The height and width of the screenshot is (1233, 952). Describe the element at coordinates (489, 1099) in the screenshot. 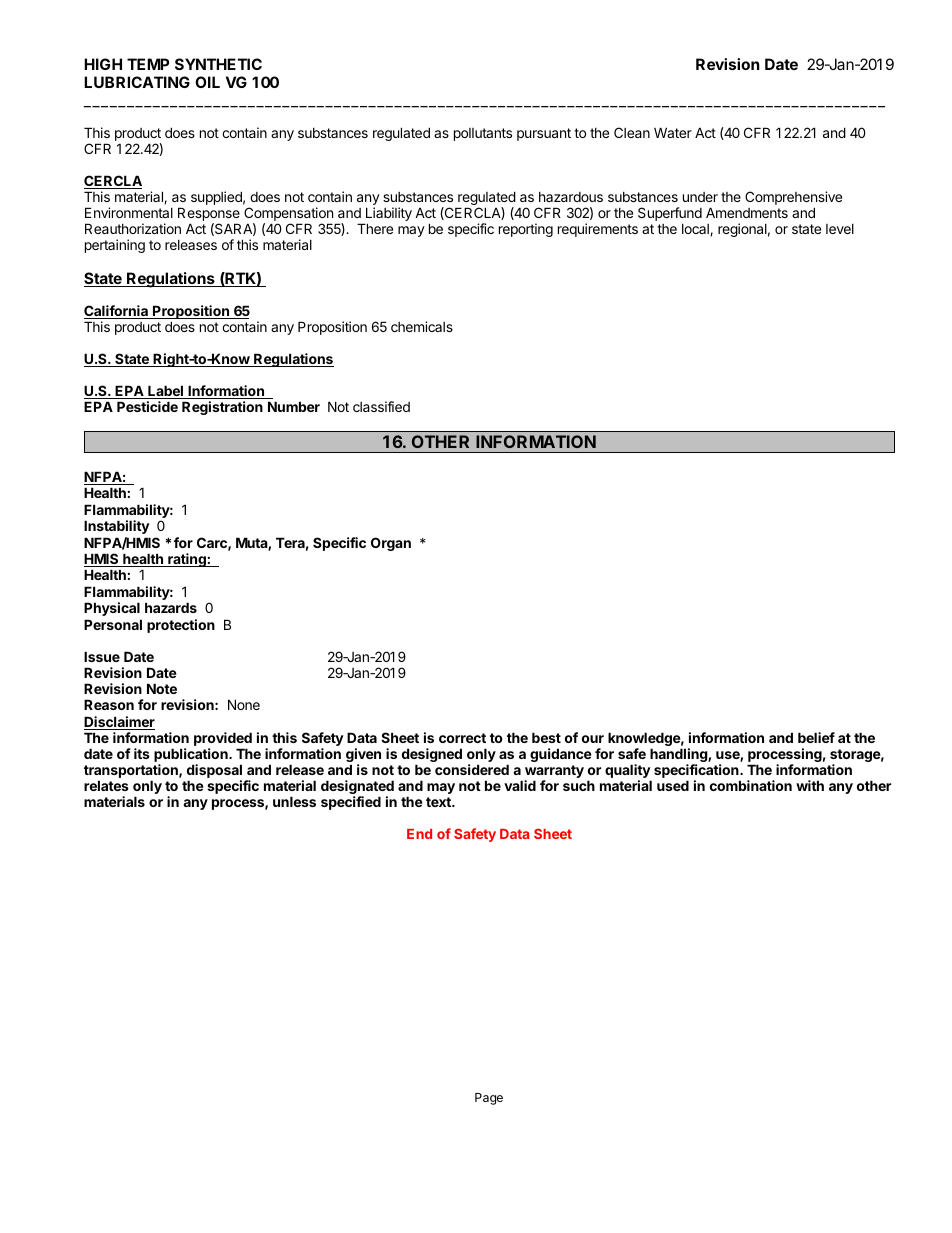

I see `Page` at that location.
